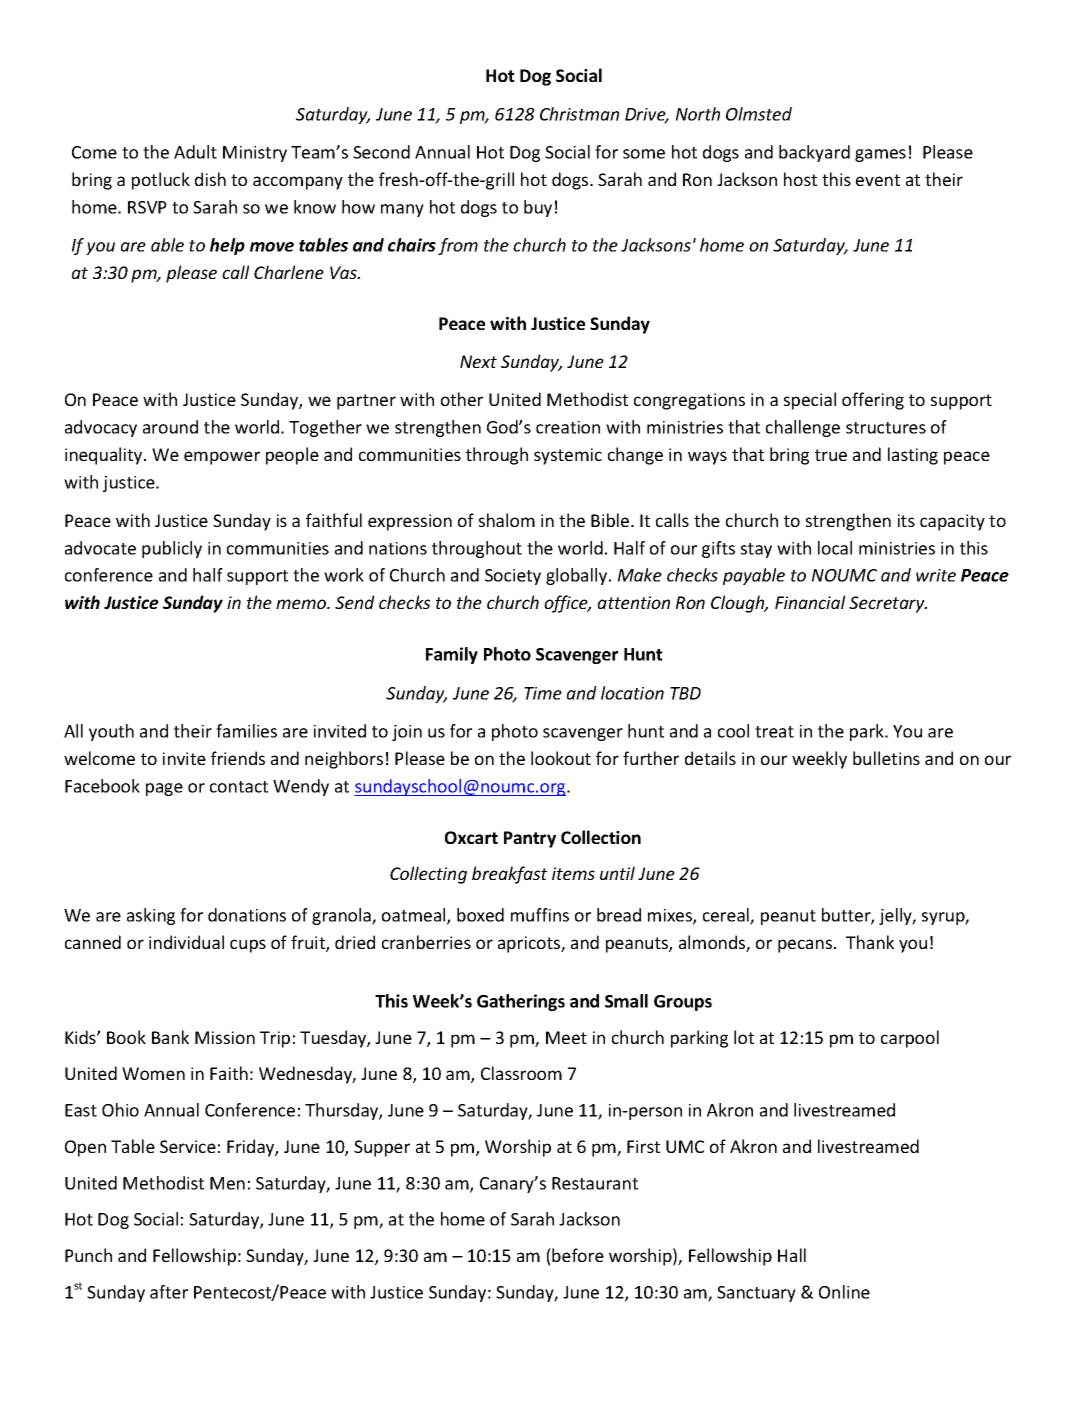 The height and width of the screenshot is (1408, 1088). I want to click on before, so click(577, 1255).
